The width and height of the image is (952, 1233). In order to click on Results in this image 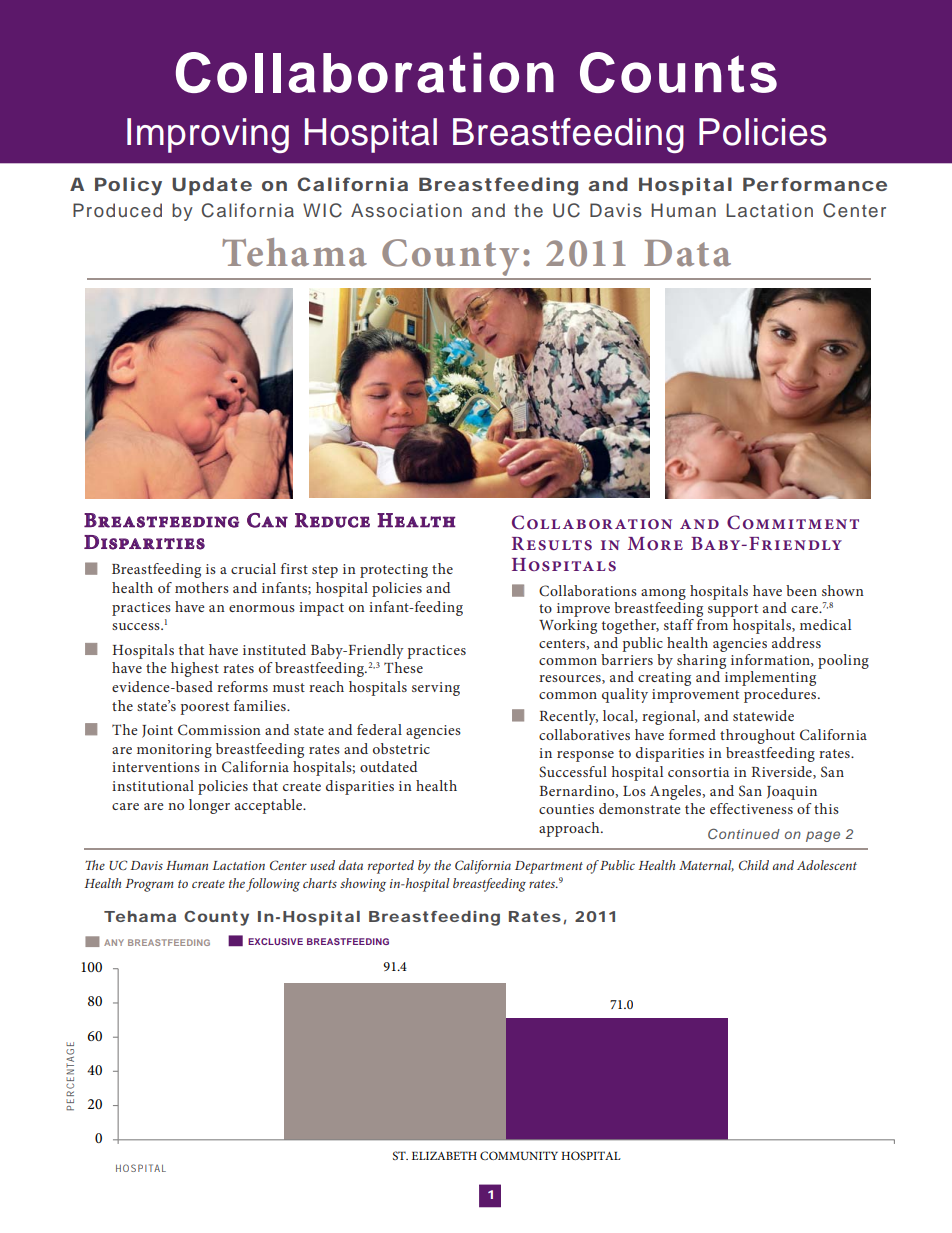, I will do `click(552, 543)`.
